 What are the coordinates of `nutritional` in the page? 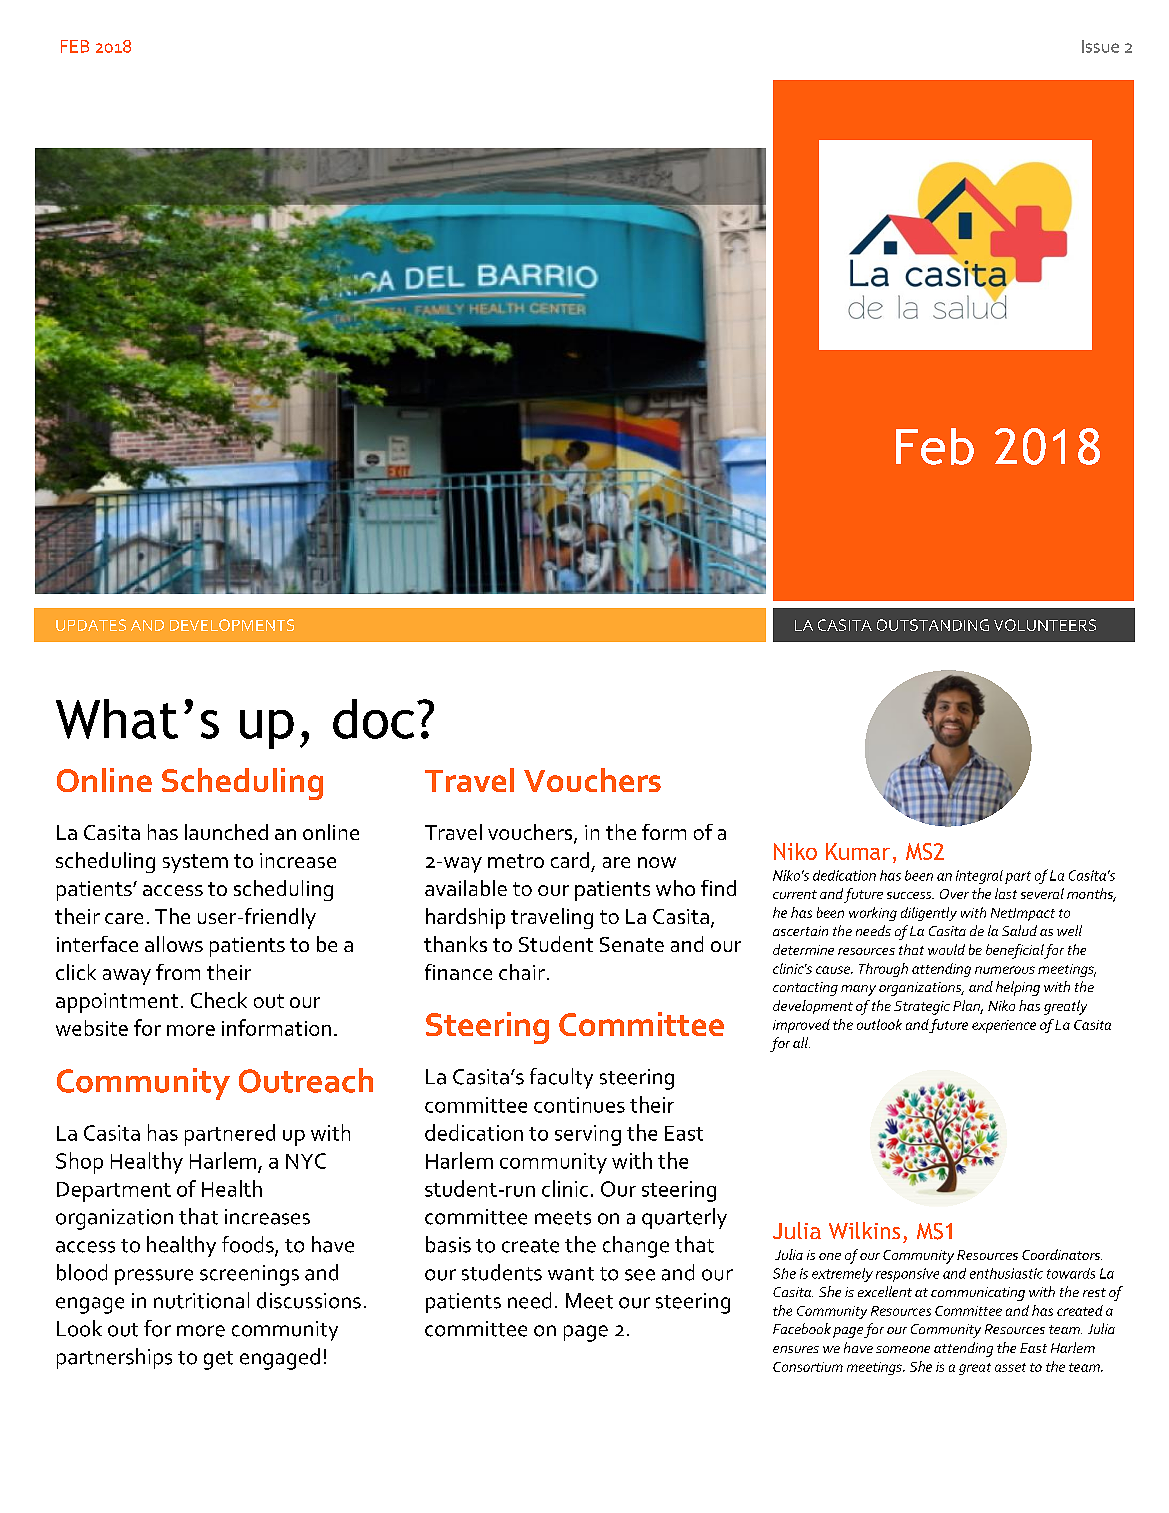 It's located at (201, 1300).
